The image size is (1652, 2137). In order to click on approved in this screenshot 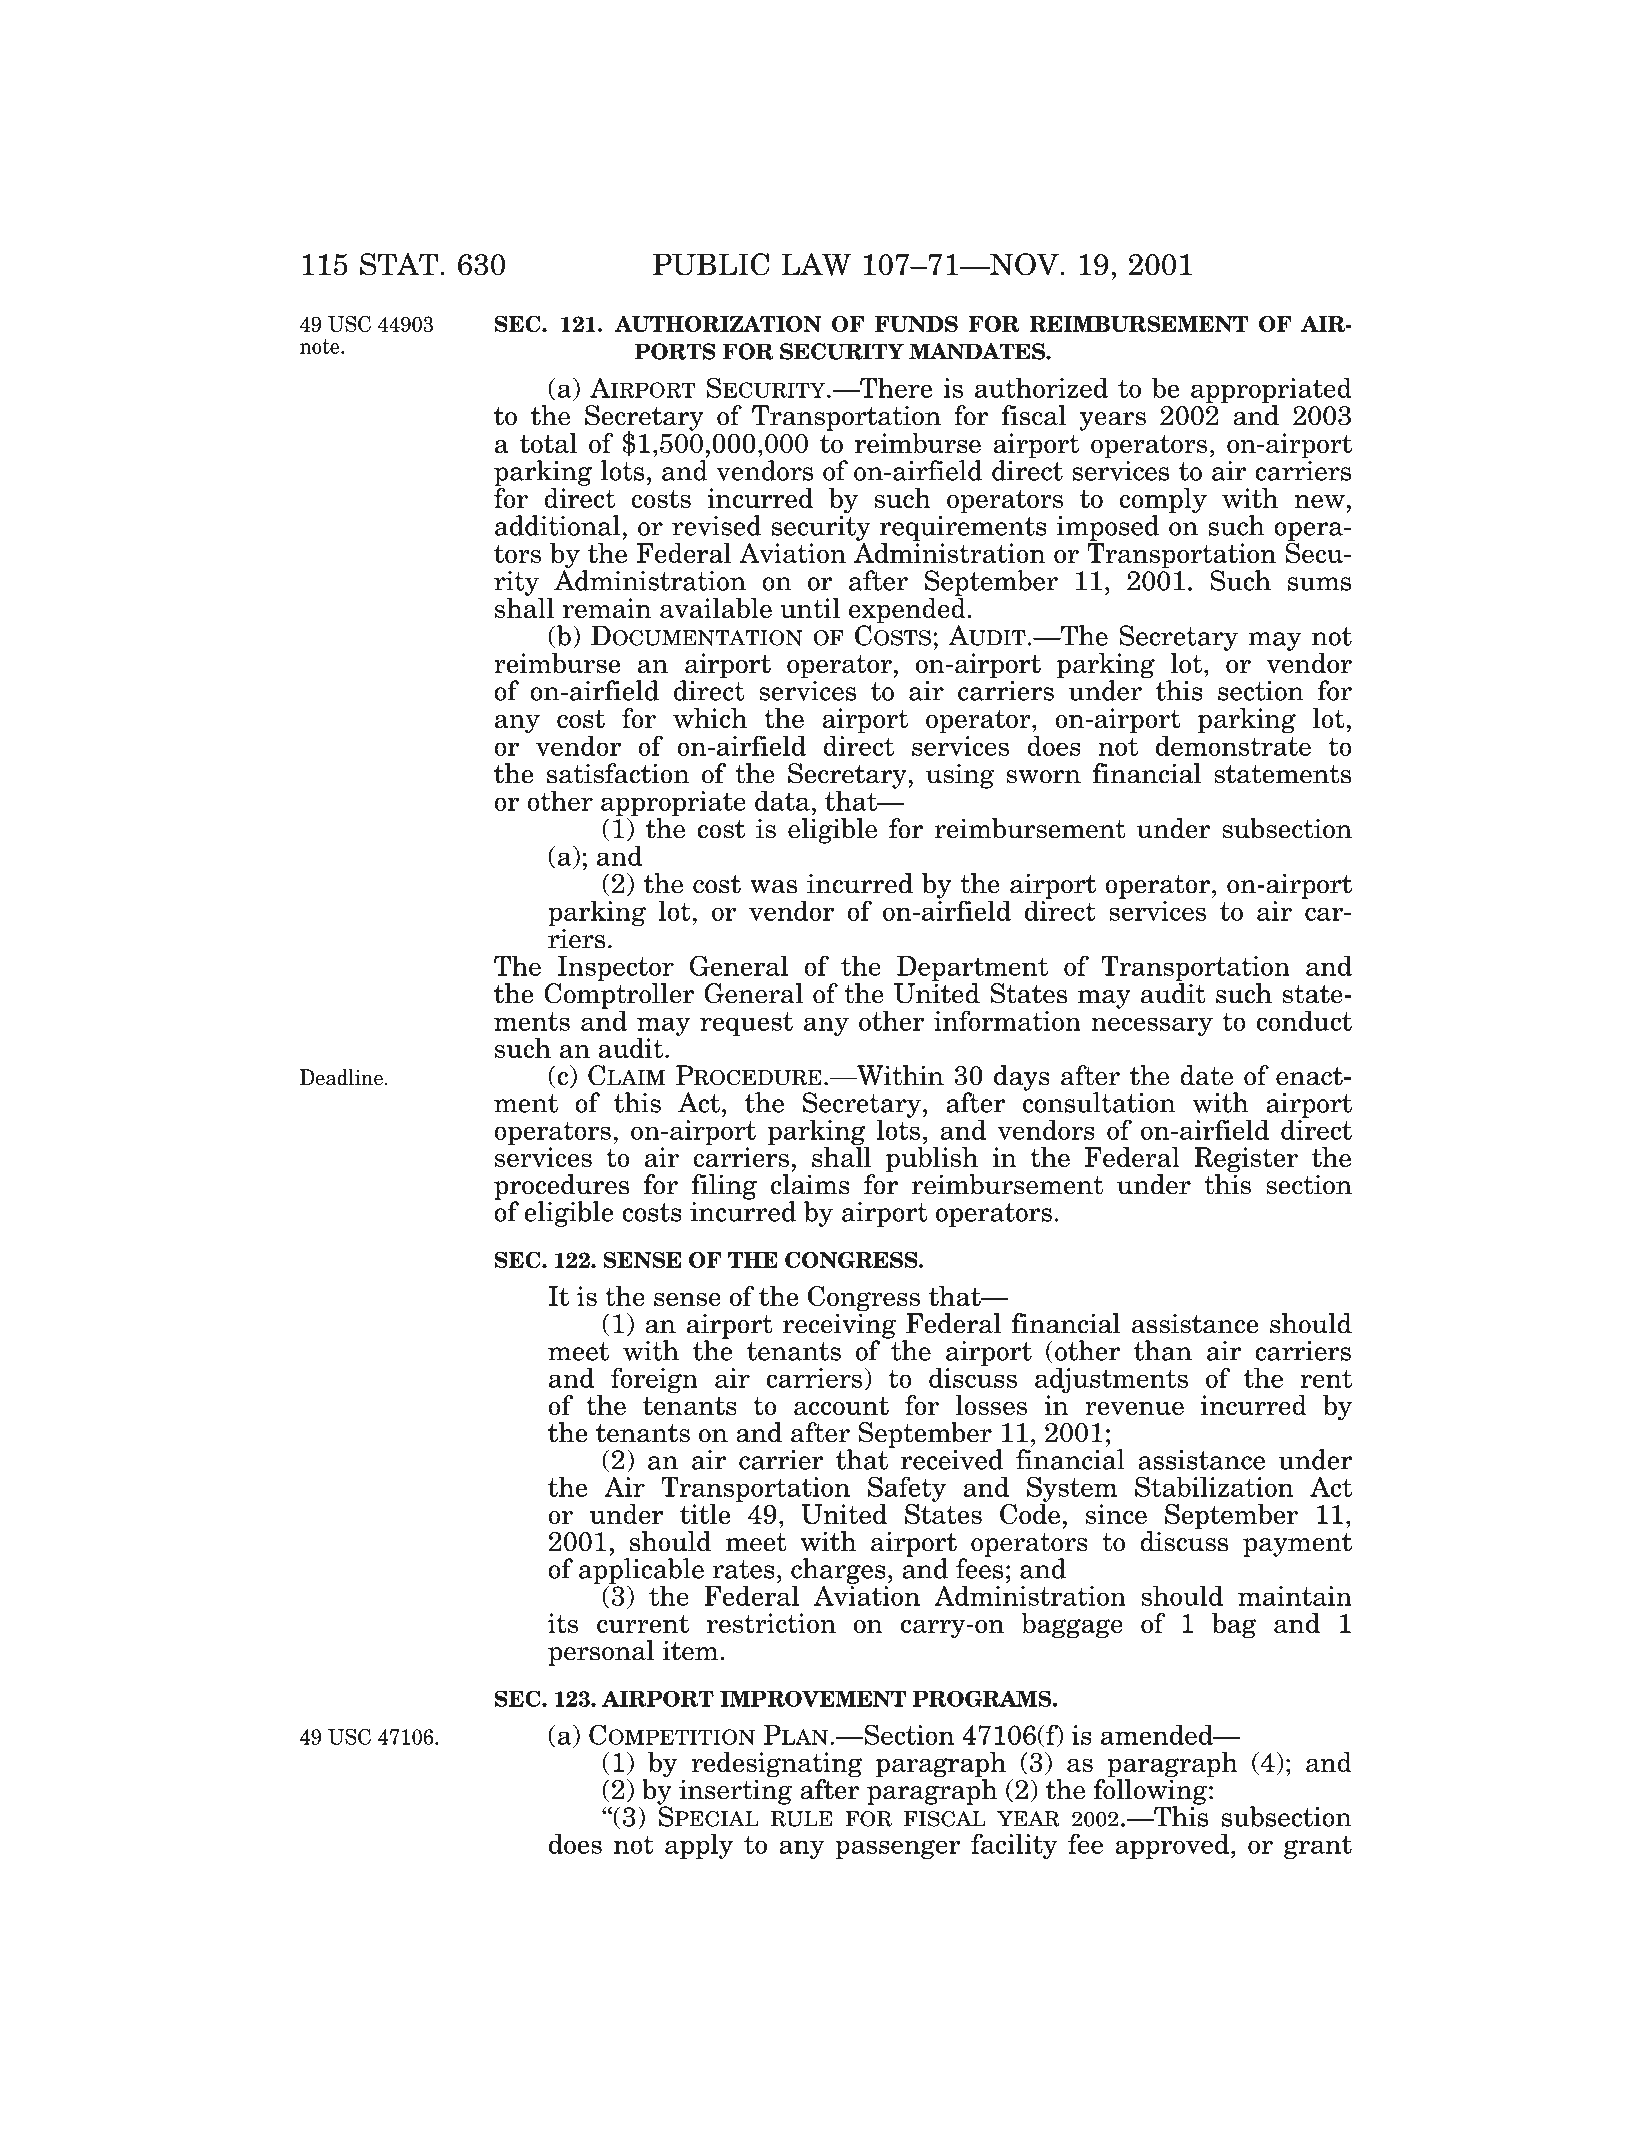, I will do `click(1172, 1846)`.
